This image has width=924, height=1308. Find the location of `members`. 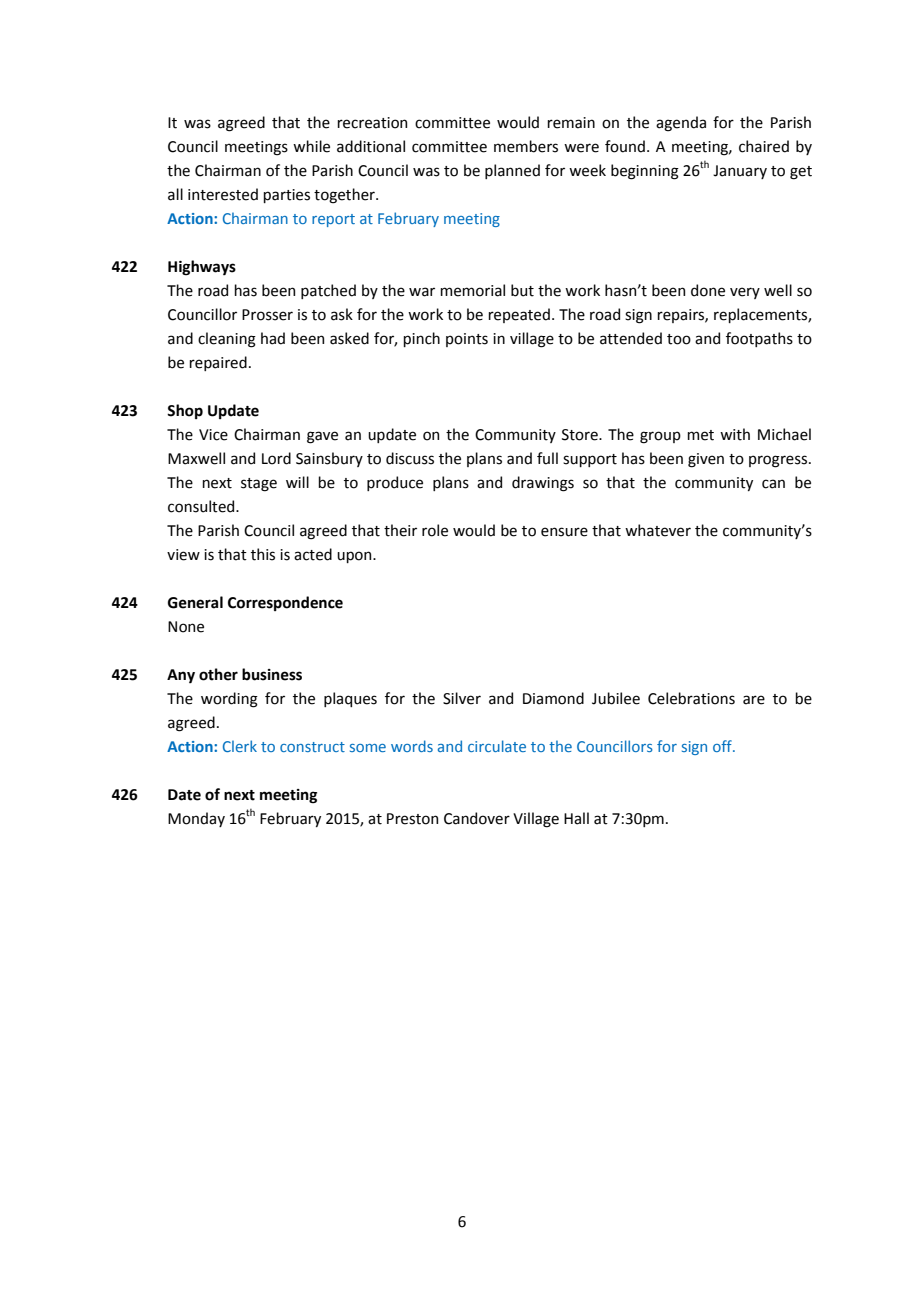

members is located at coordinates (526, 146).
